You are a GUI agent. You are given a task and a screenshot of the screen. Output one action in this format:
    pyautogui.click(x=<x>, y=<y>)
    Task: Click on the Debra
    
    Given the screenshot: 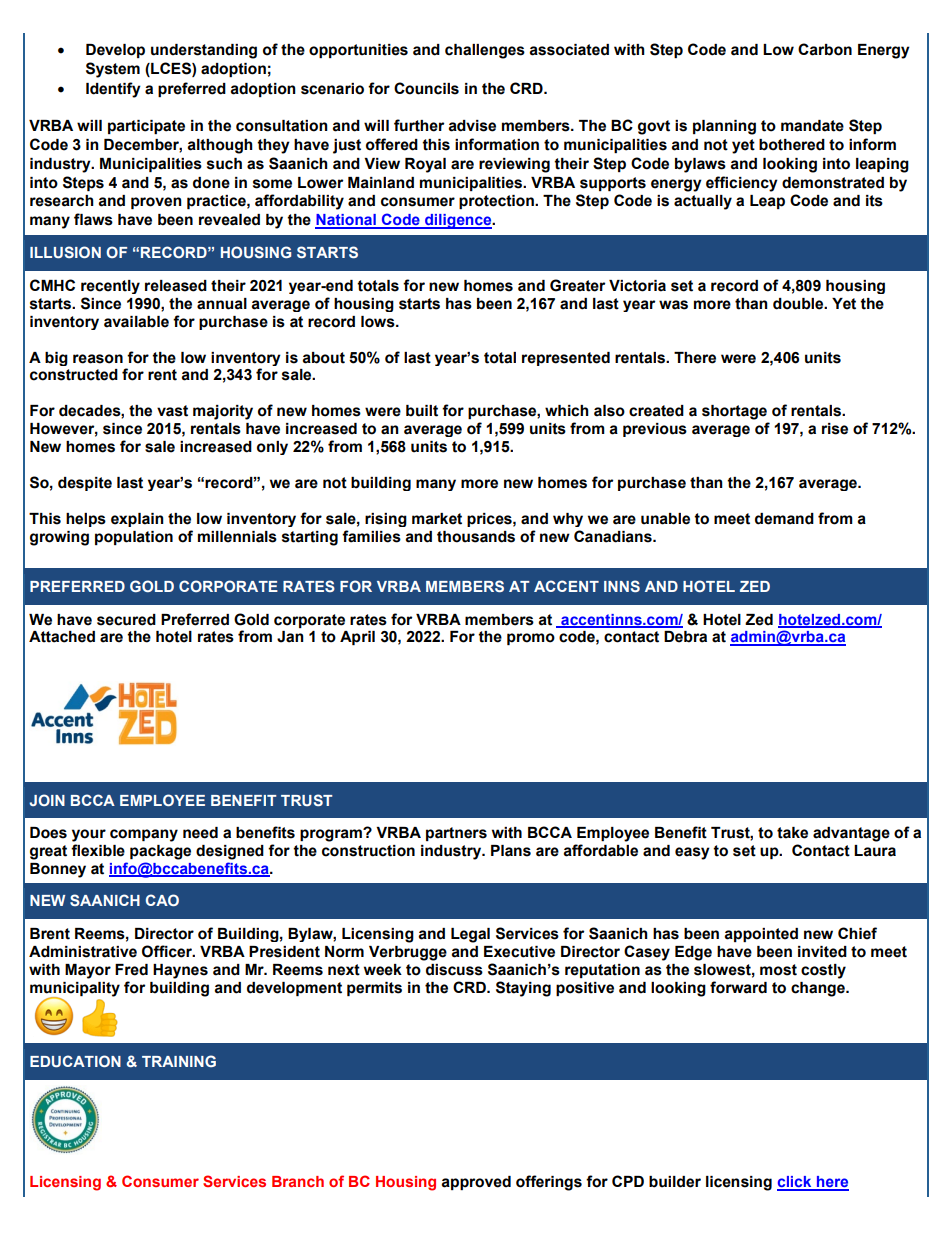 What is the action you would take?
    pyautogui.click(x=685, y=637)
